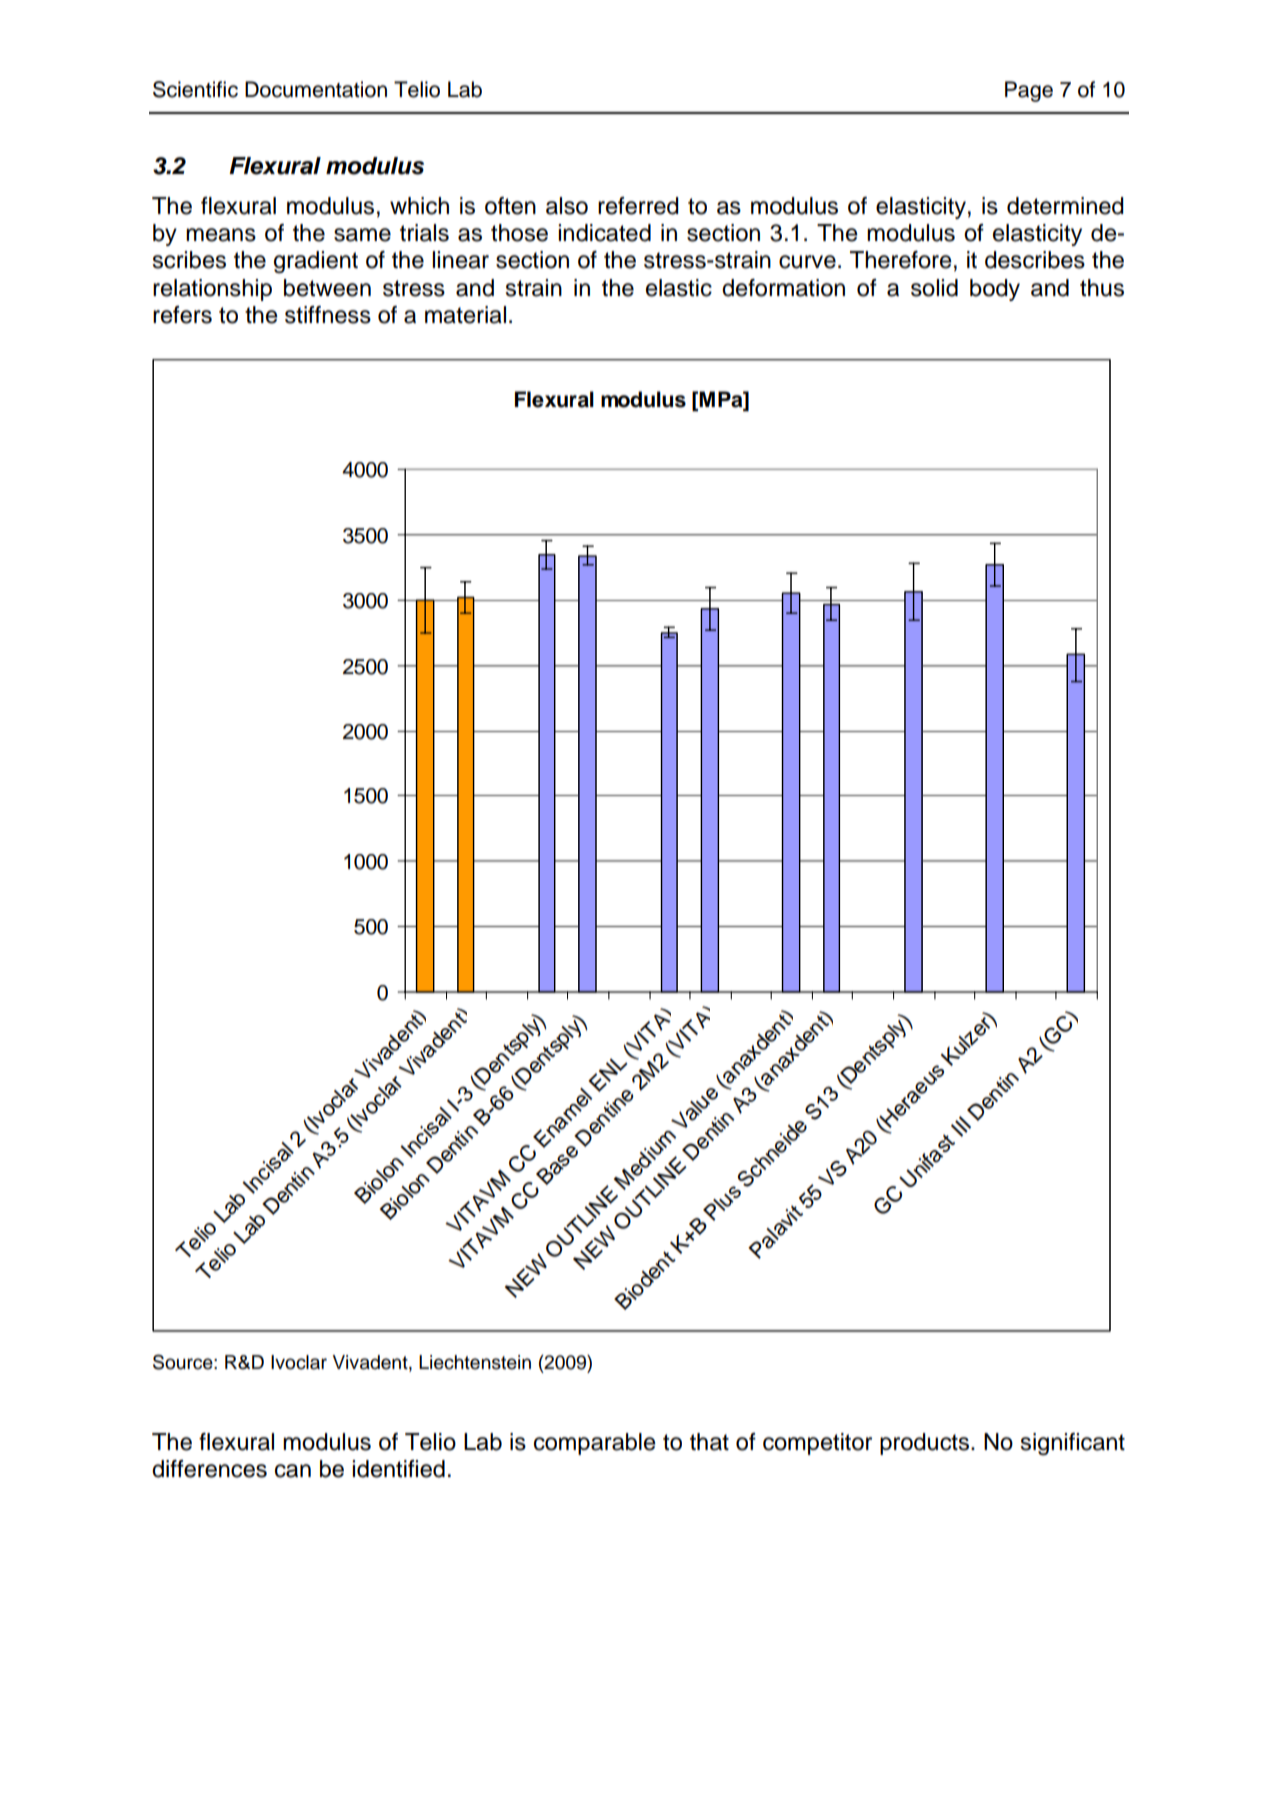 The height and width of the image is (1807, 1277). What do you see at coordinates (328, 315) in the image?
I see `stiffness` at bounding box center [328, 315].
